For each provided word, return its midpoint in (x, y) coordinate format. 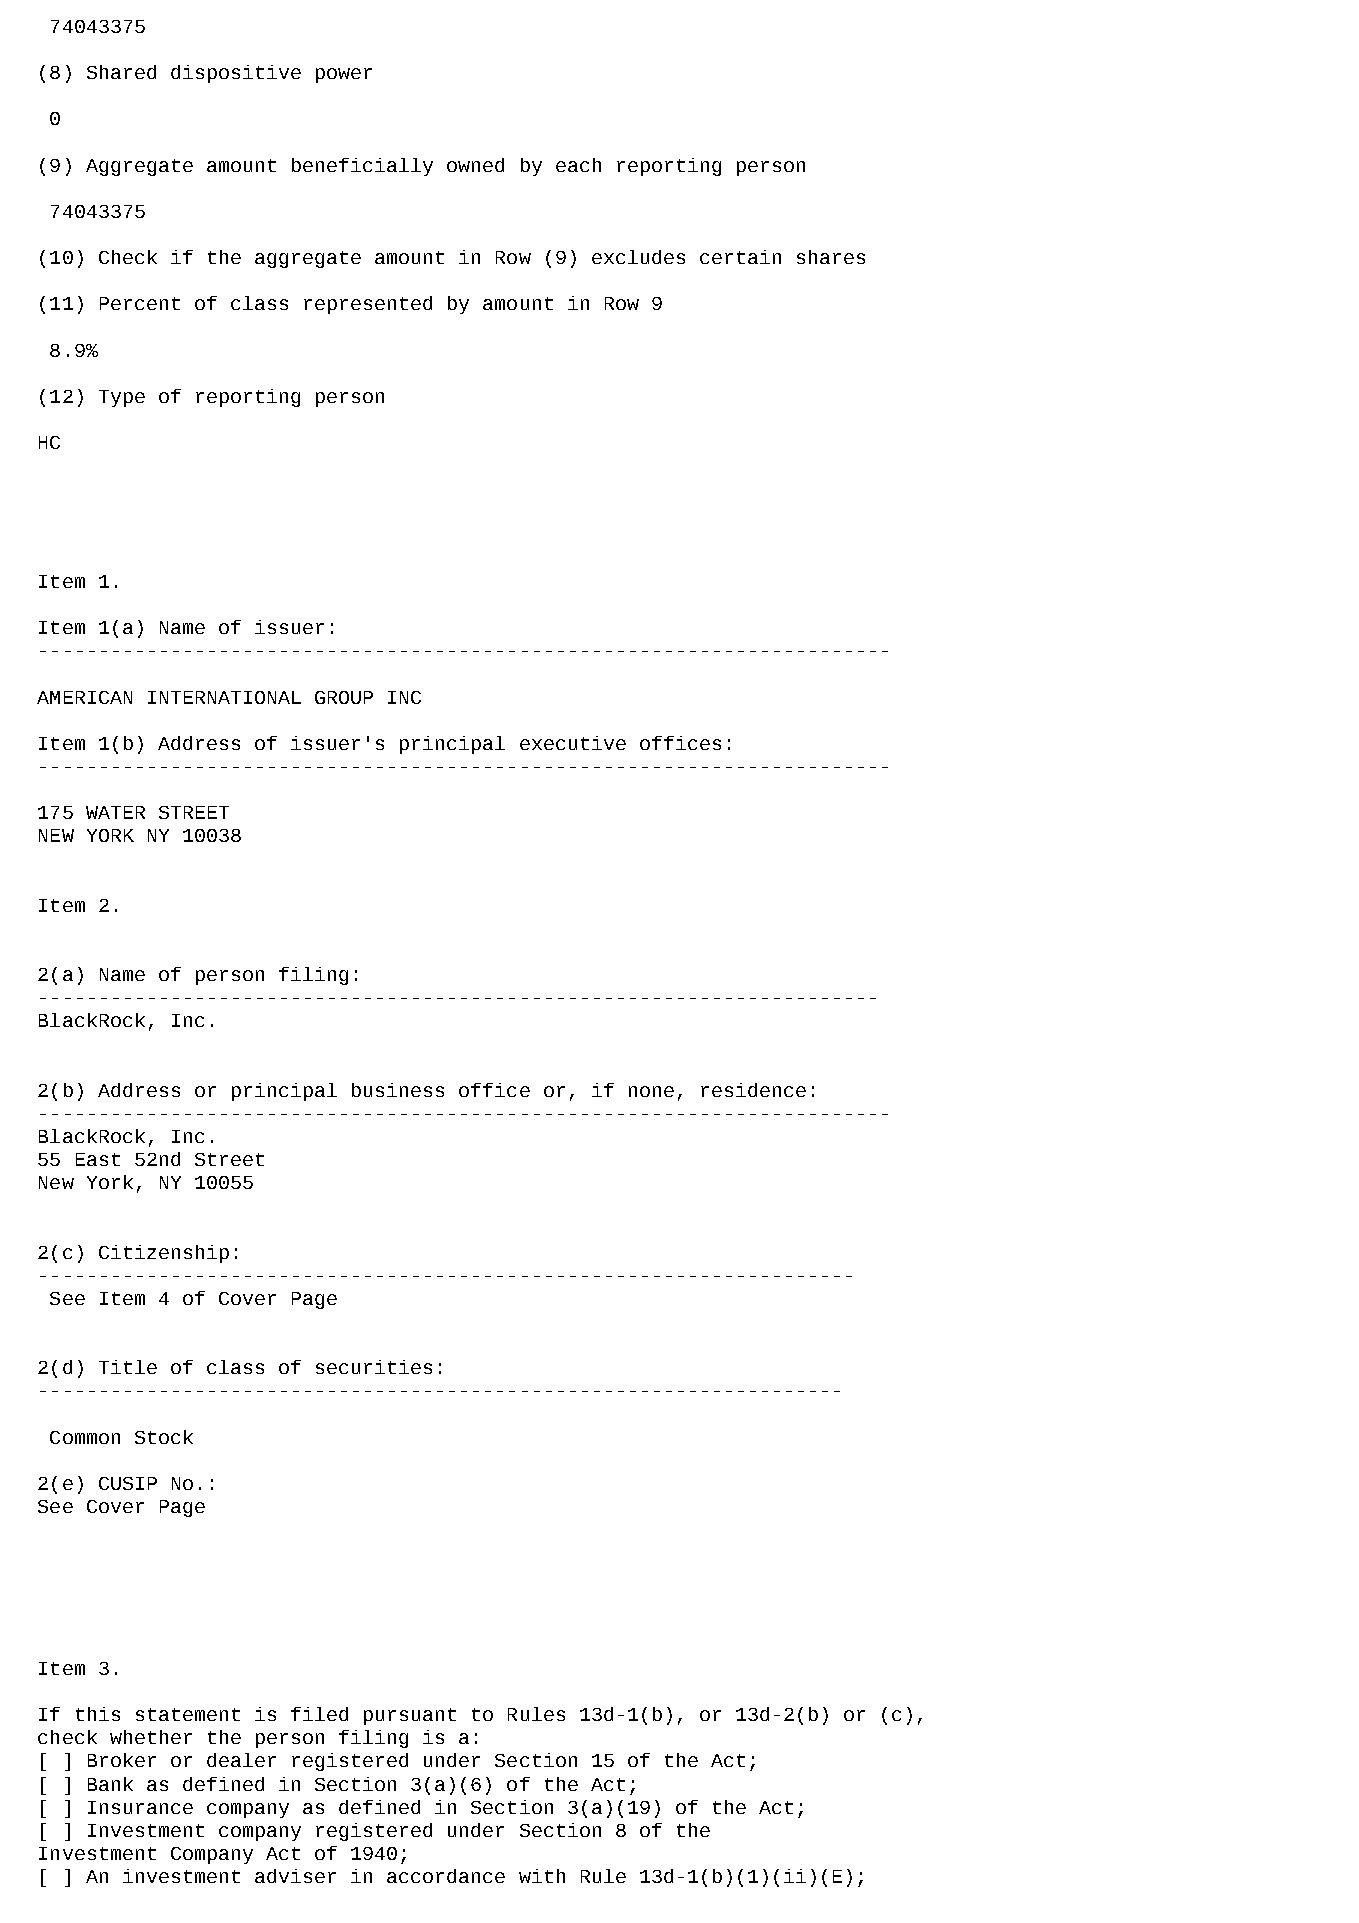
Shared (121, 72)
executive (573, 743)
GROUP (344, 697)
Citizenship (164, 1254)
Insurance (140, 1807)
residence (753, 1090)
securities (374, 1367)
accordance (446, 1876)
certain (740, 257)
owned (475, 165)
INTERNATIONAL (224, 697)
